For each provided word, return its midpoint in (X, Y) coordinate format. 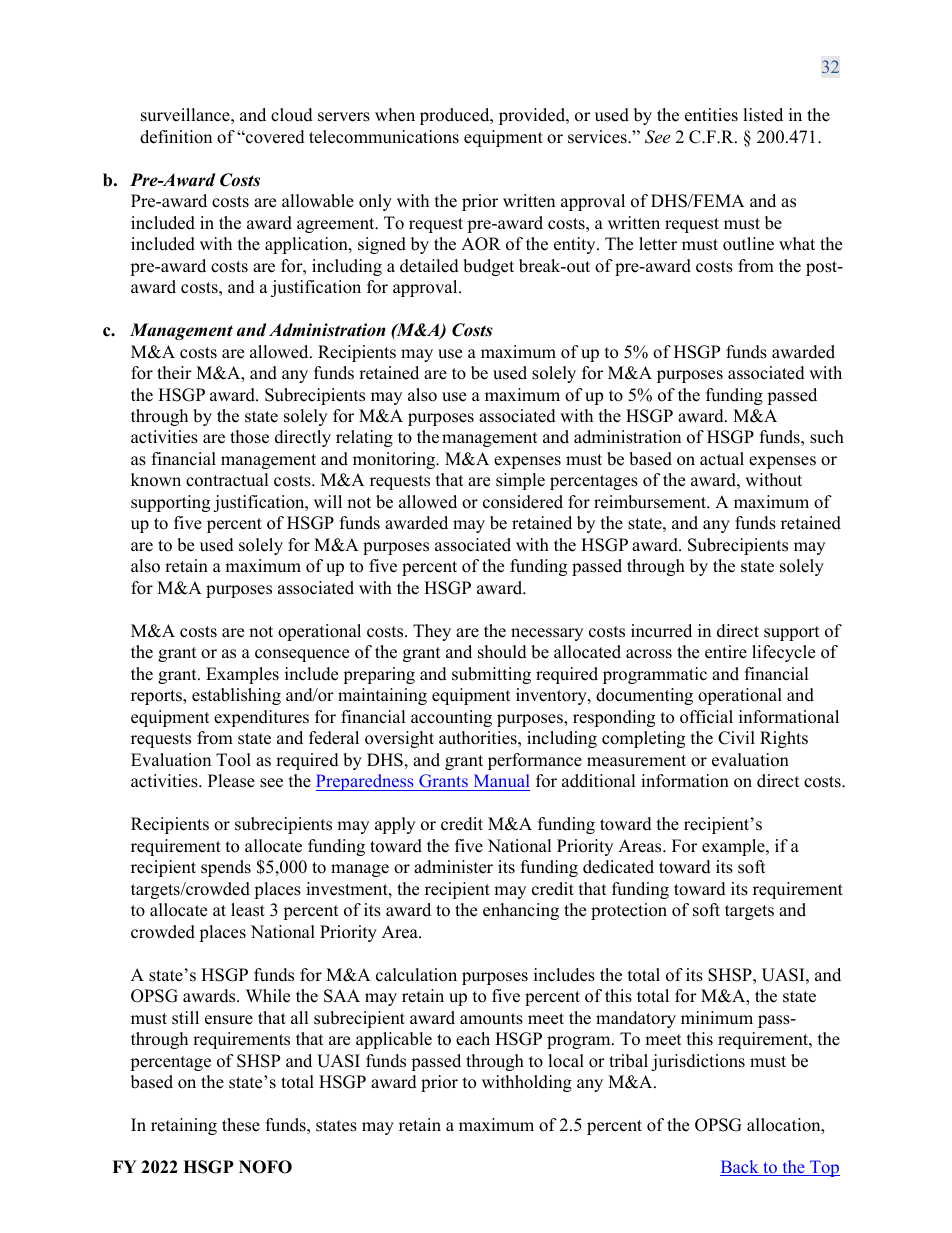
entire (726, 652)
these (241, 1125)
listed (763, 115)
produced (456, 116)
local (566, 1061)
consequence (302, 655)
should (502, 652)
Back (740, 1168)
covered (274, 137)
